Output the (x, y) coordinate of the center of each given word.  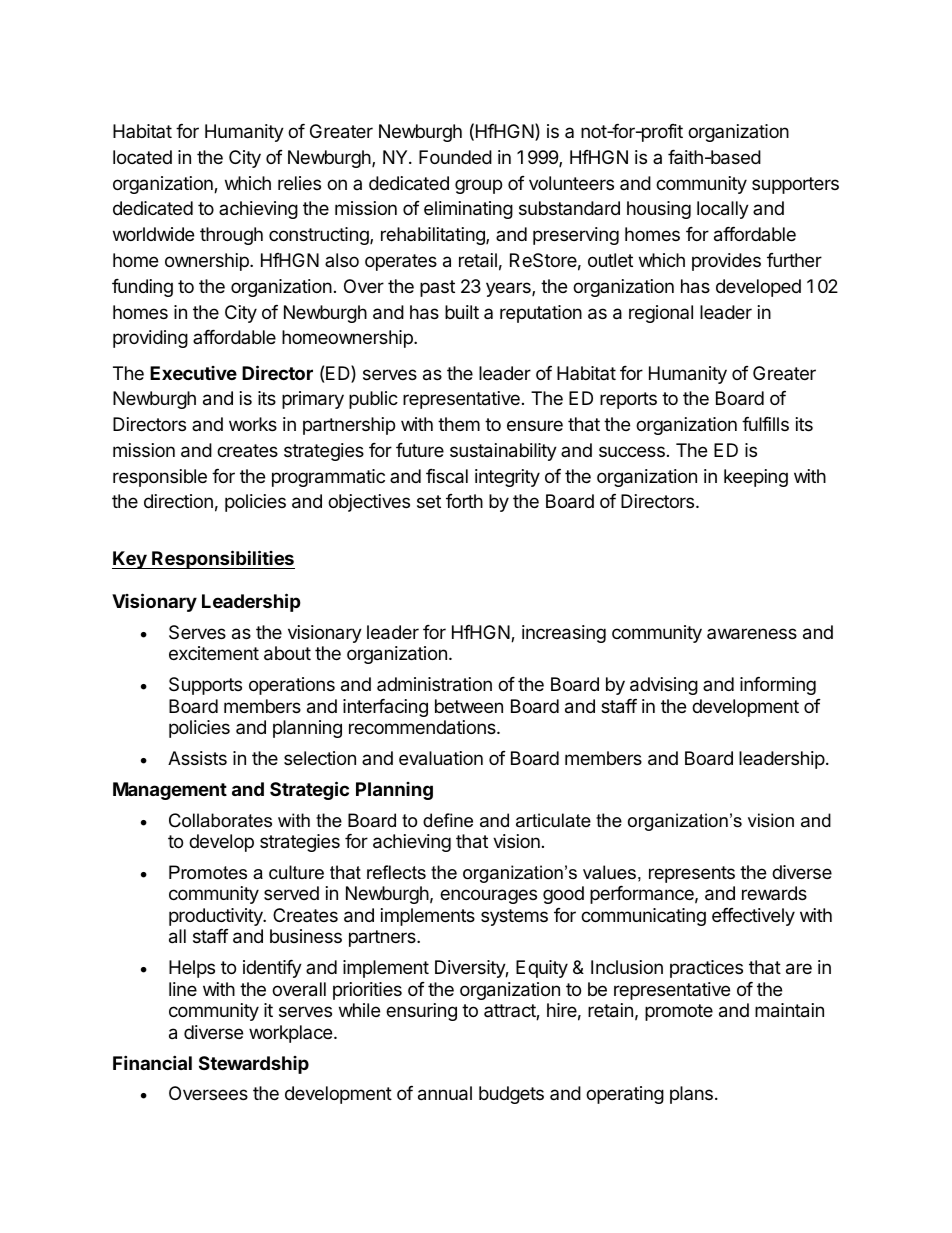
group (478, 186)
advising (664, 686)
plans (691, 1095)
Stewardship (254, 1065)
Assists (197, 758)
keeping (756, 478)
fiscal (447, 476)
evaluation (441, 758)
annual (445, 1093)
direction (178, 501)
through (231, 236)
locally (723, 210)
